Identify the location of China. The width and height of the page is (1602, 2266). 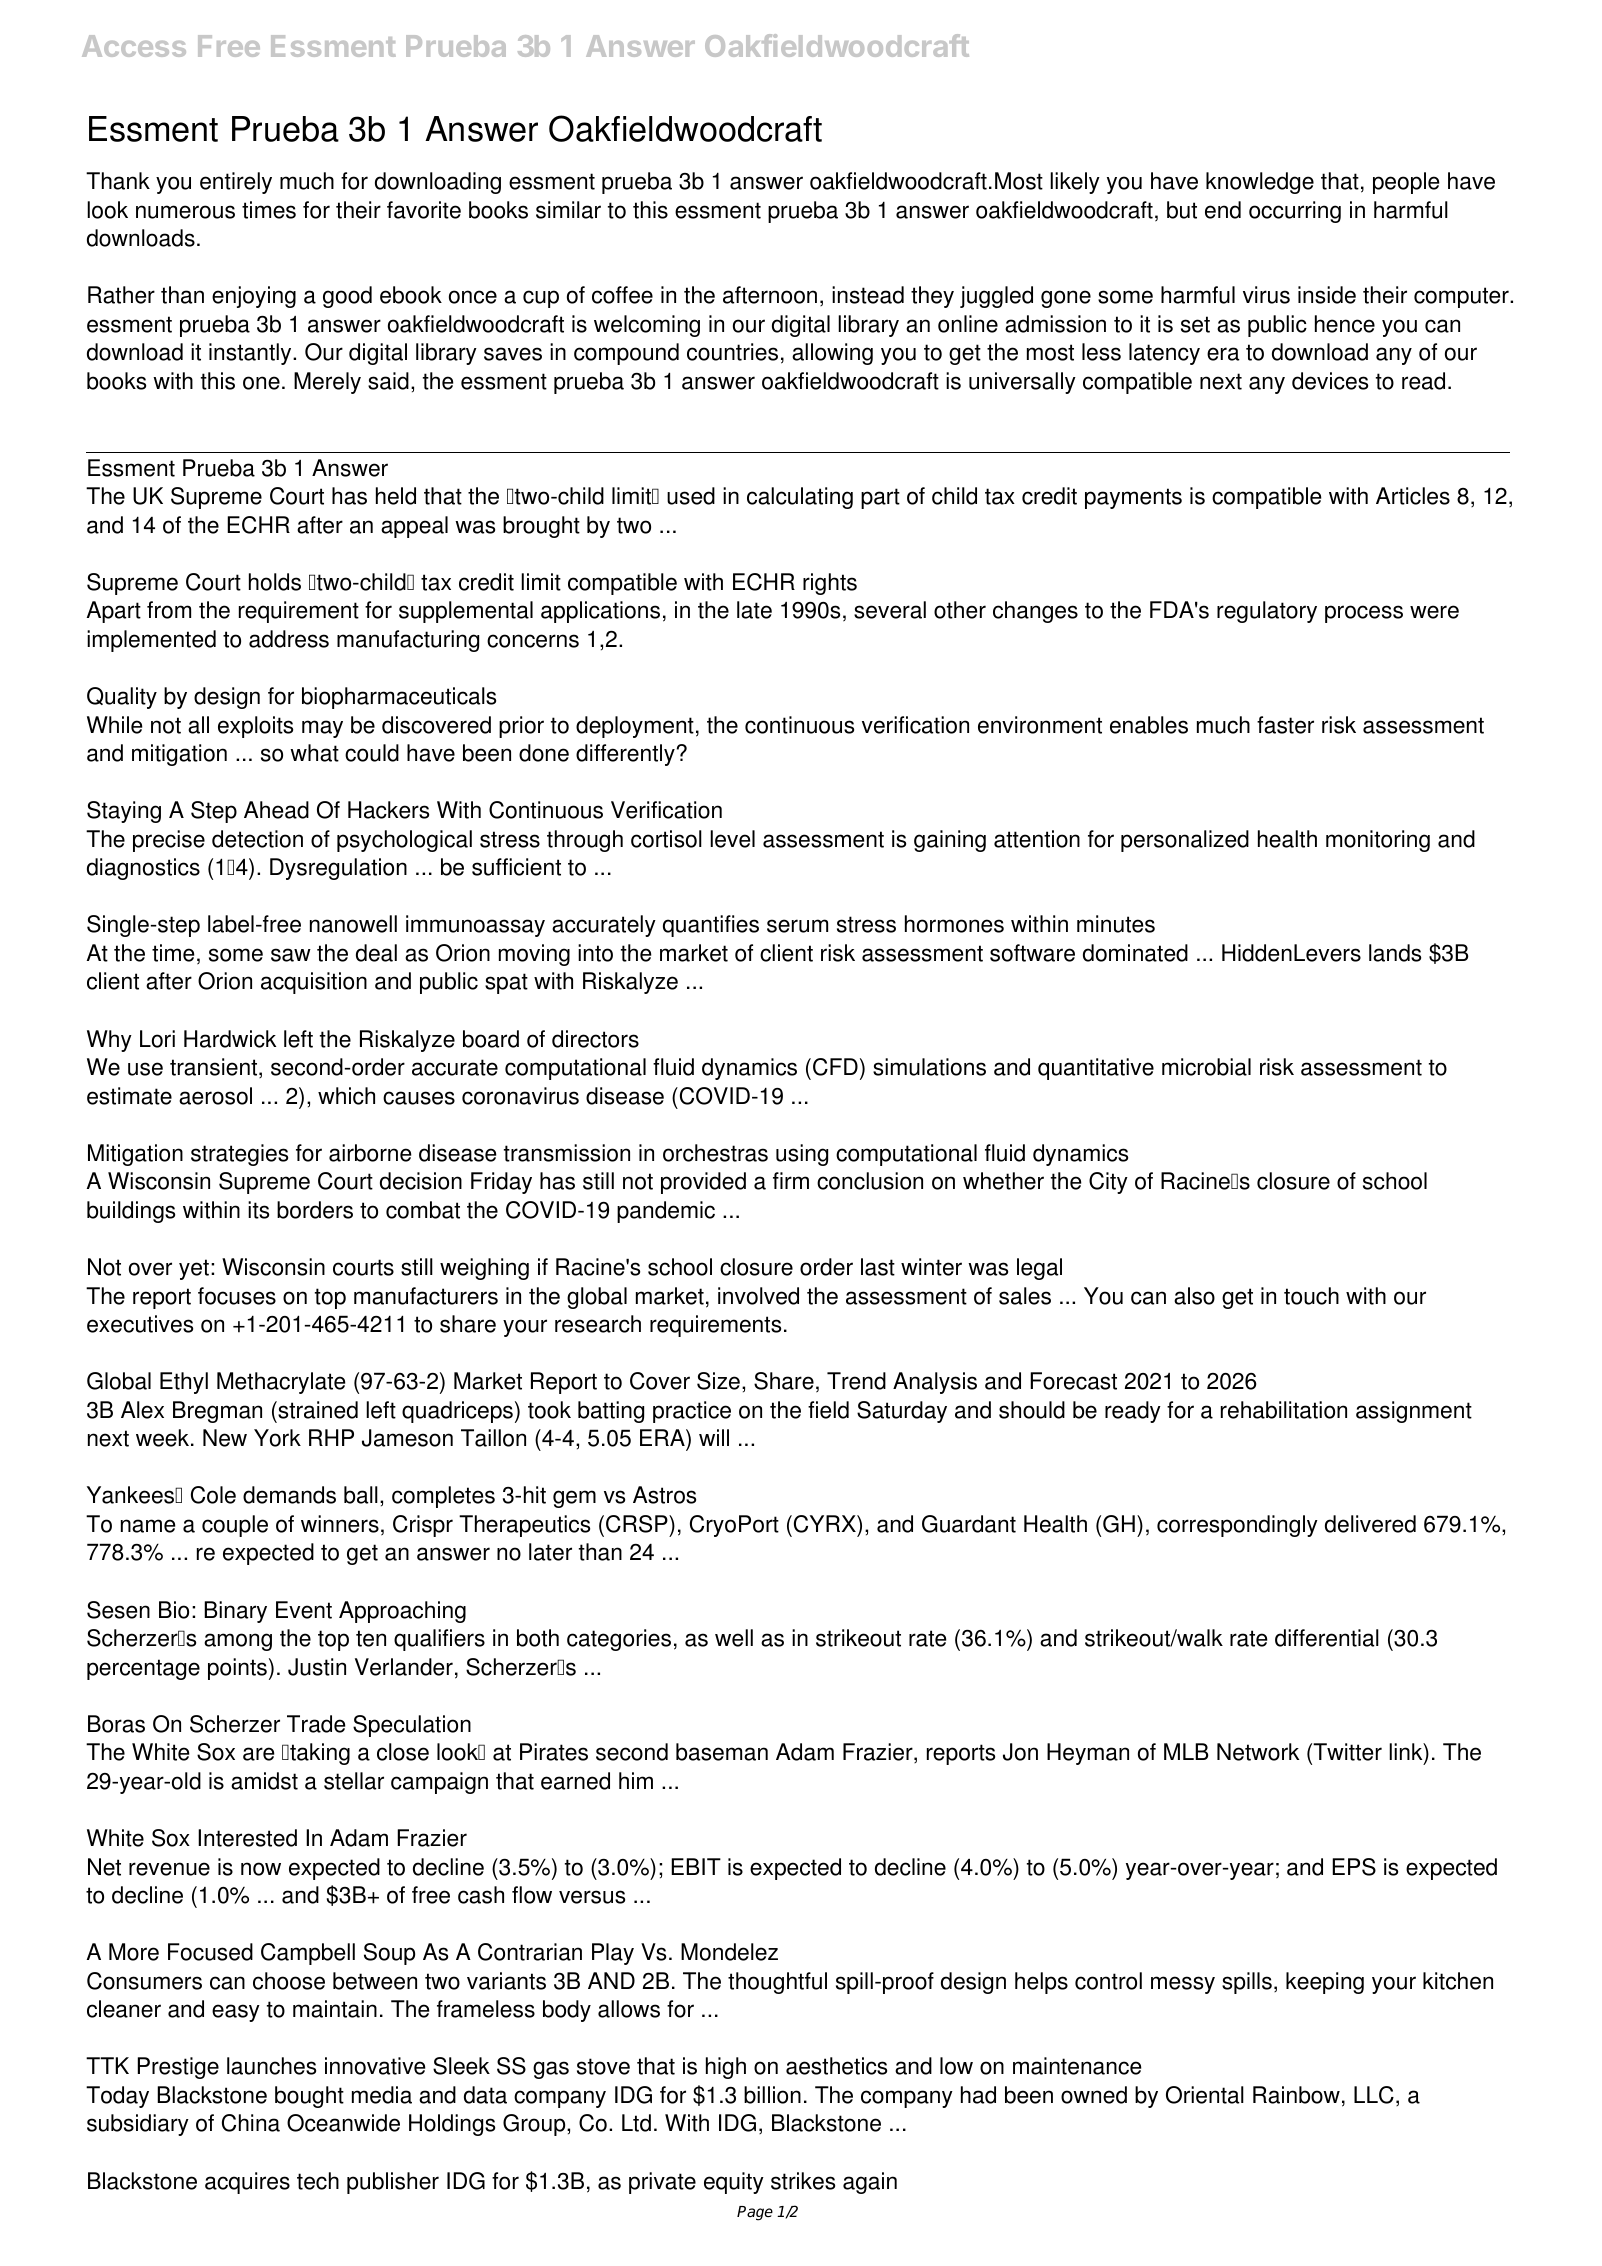
(251, 2123).
